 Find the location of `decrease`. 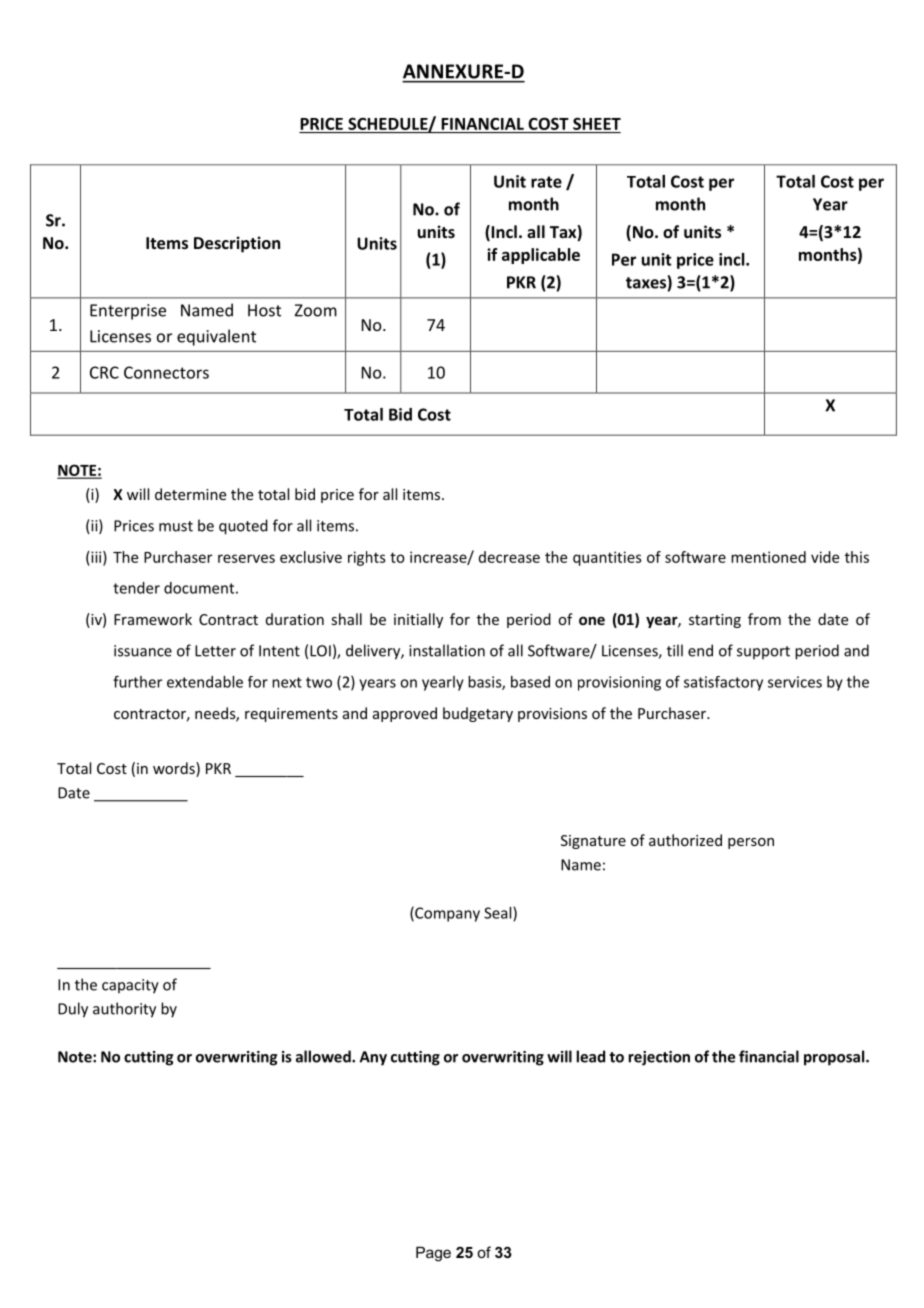

decrease is located at coordinates (509, 557).
